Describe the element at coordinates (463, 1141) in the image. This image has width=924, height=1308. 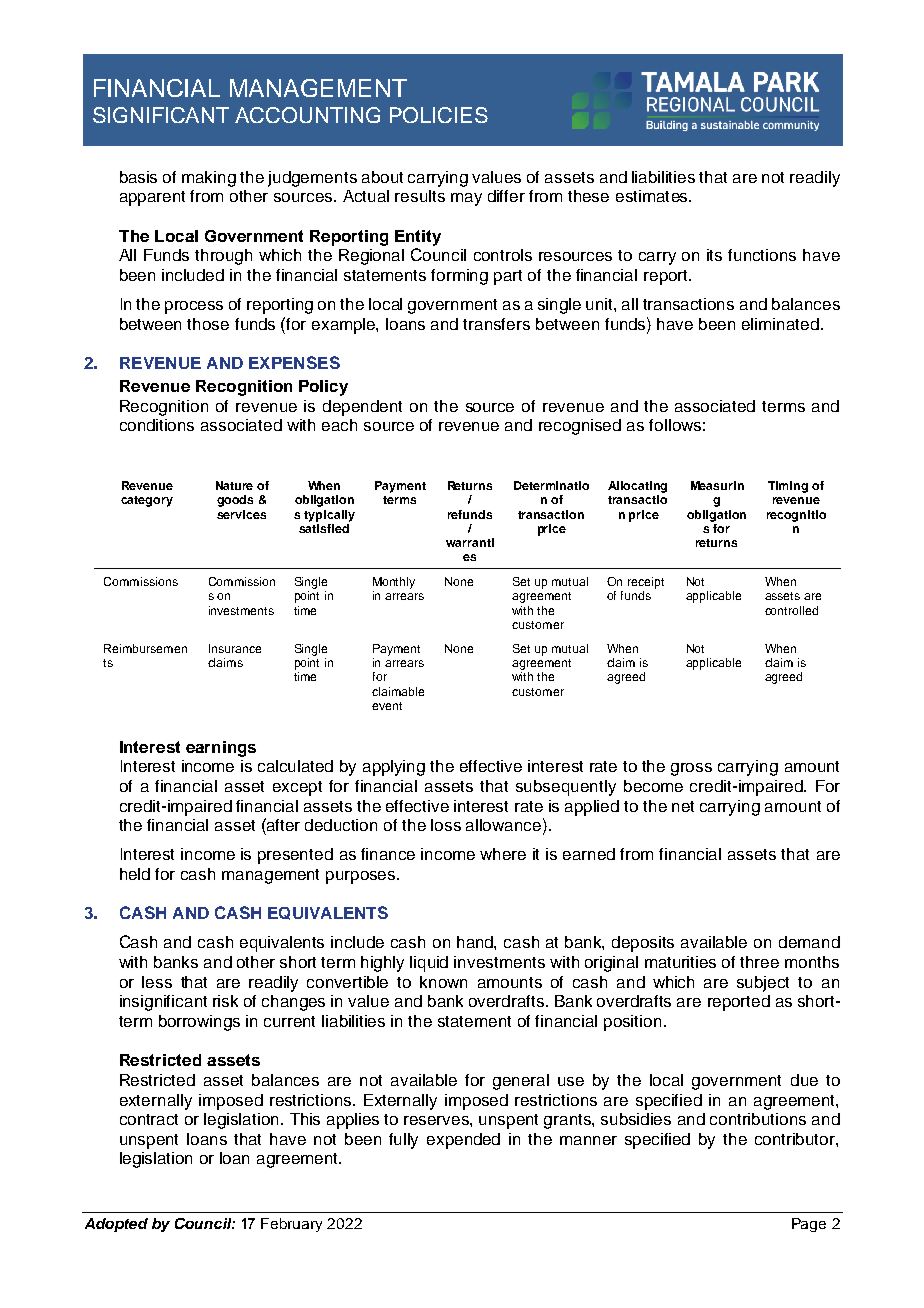
I see `expended` at that location.
